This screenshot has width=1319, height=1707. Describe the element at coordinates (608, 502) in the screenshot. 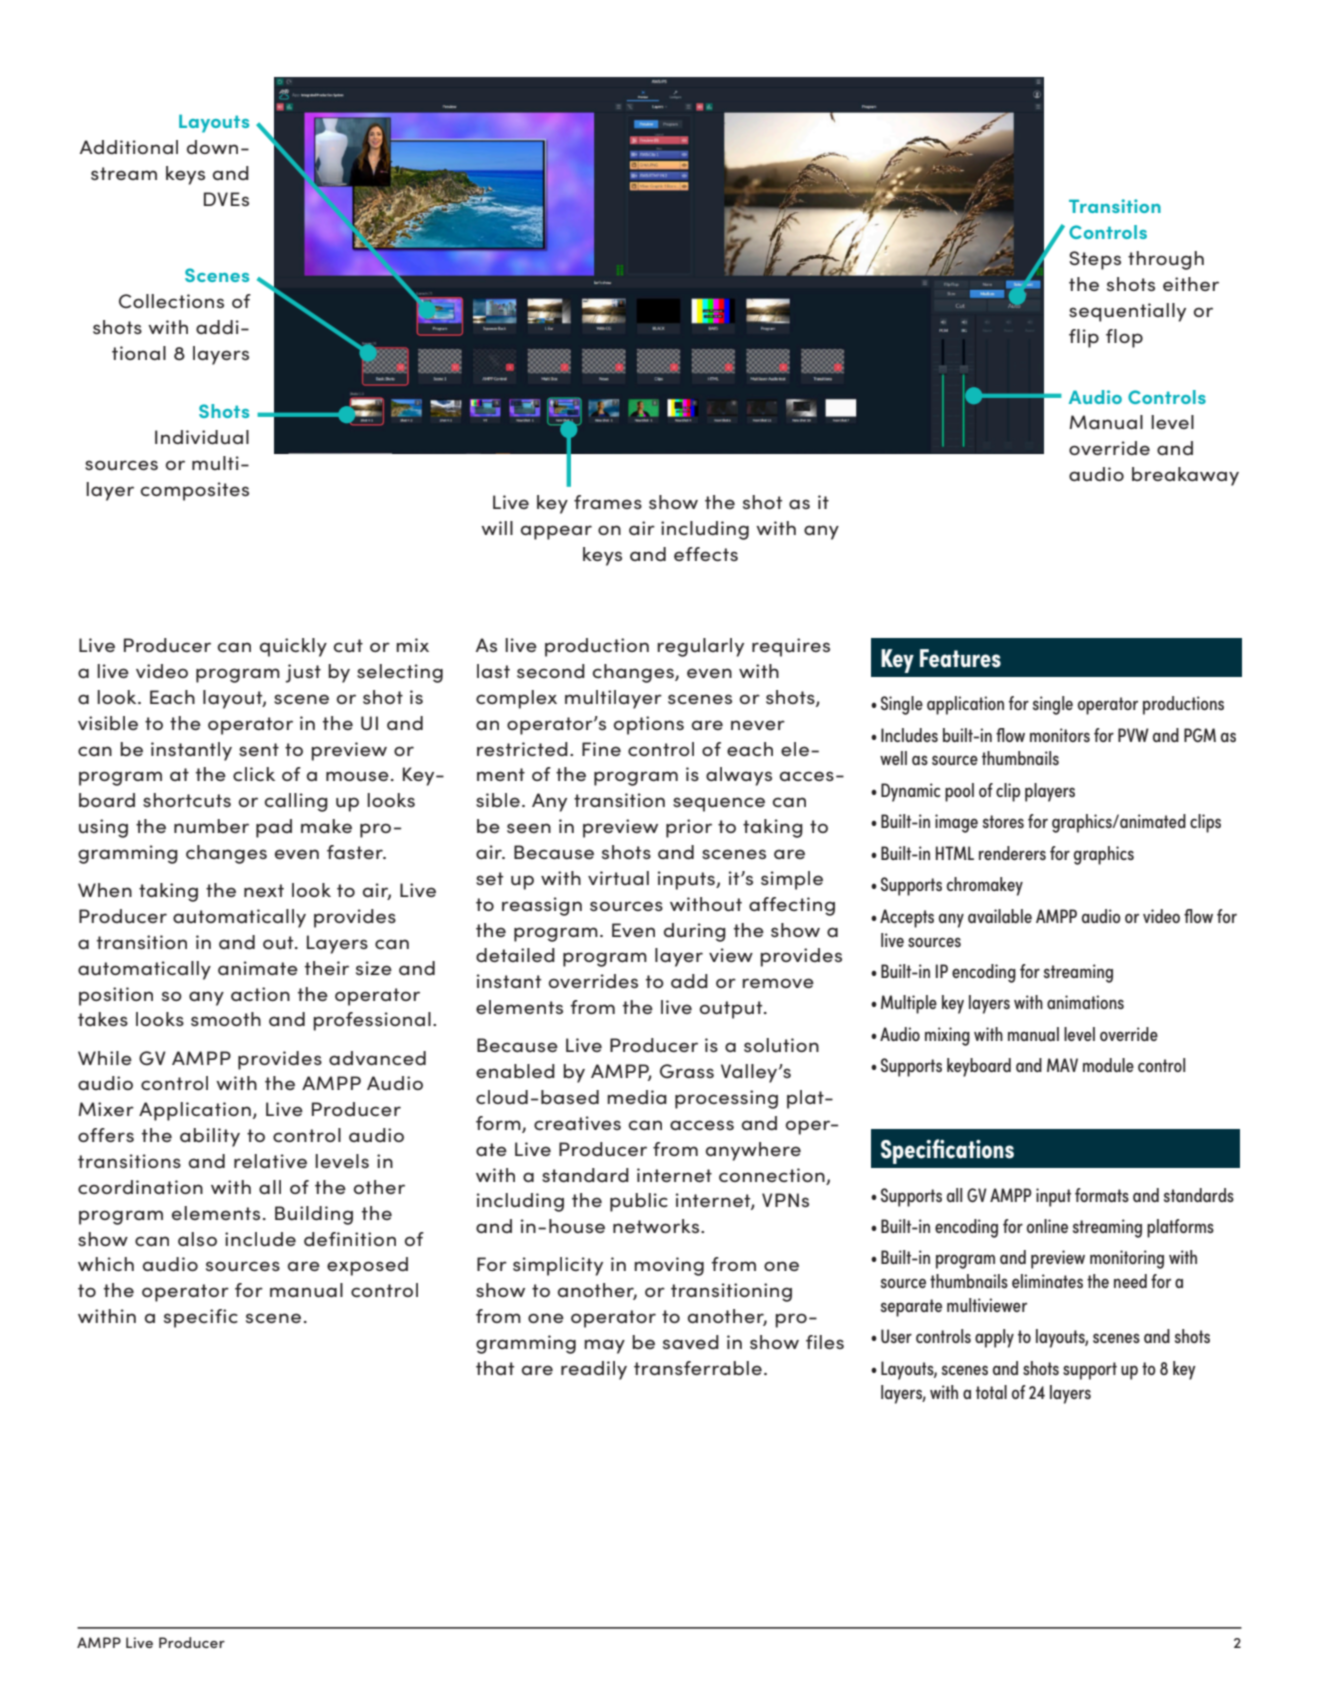

I see `frames` at that location.
